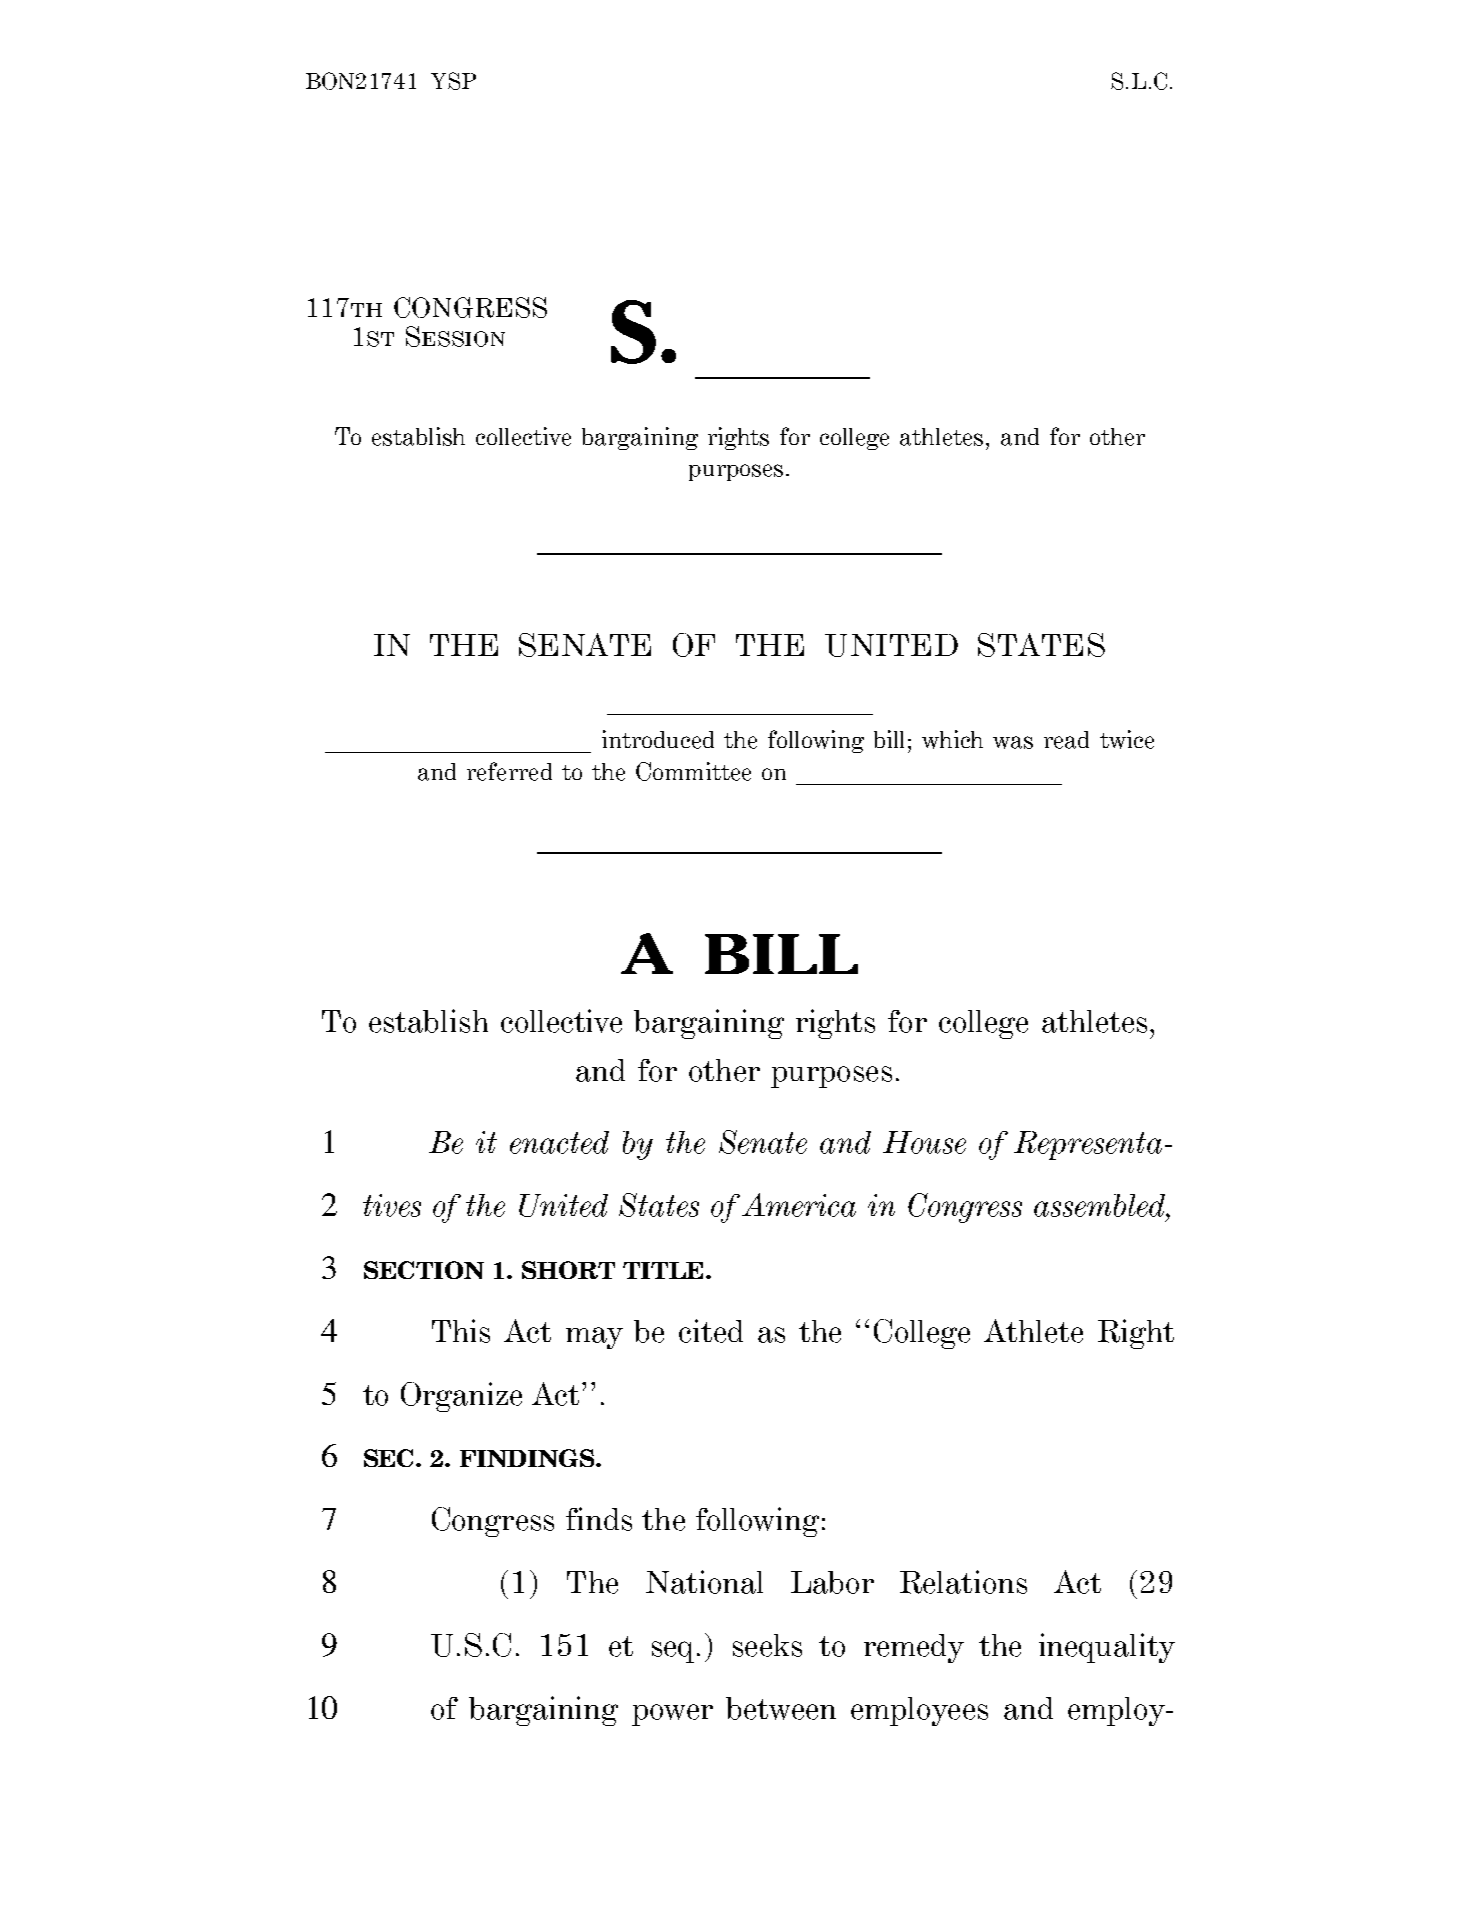 Image resolution: width=1479 pixels, height=1914 pixels. I want to click on referred, so click(509, 771).
